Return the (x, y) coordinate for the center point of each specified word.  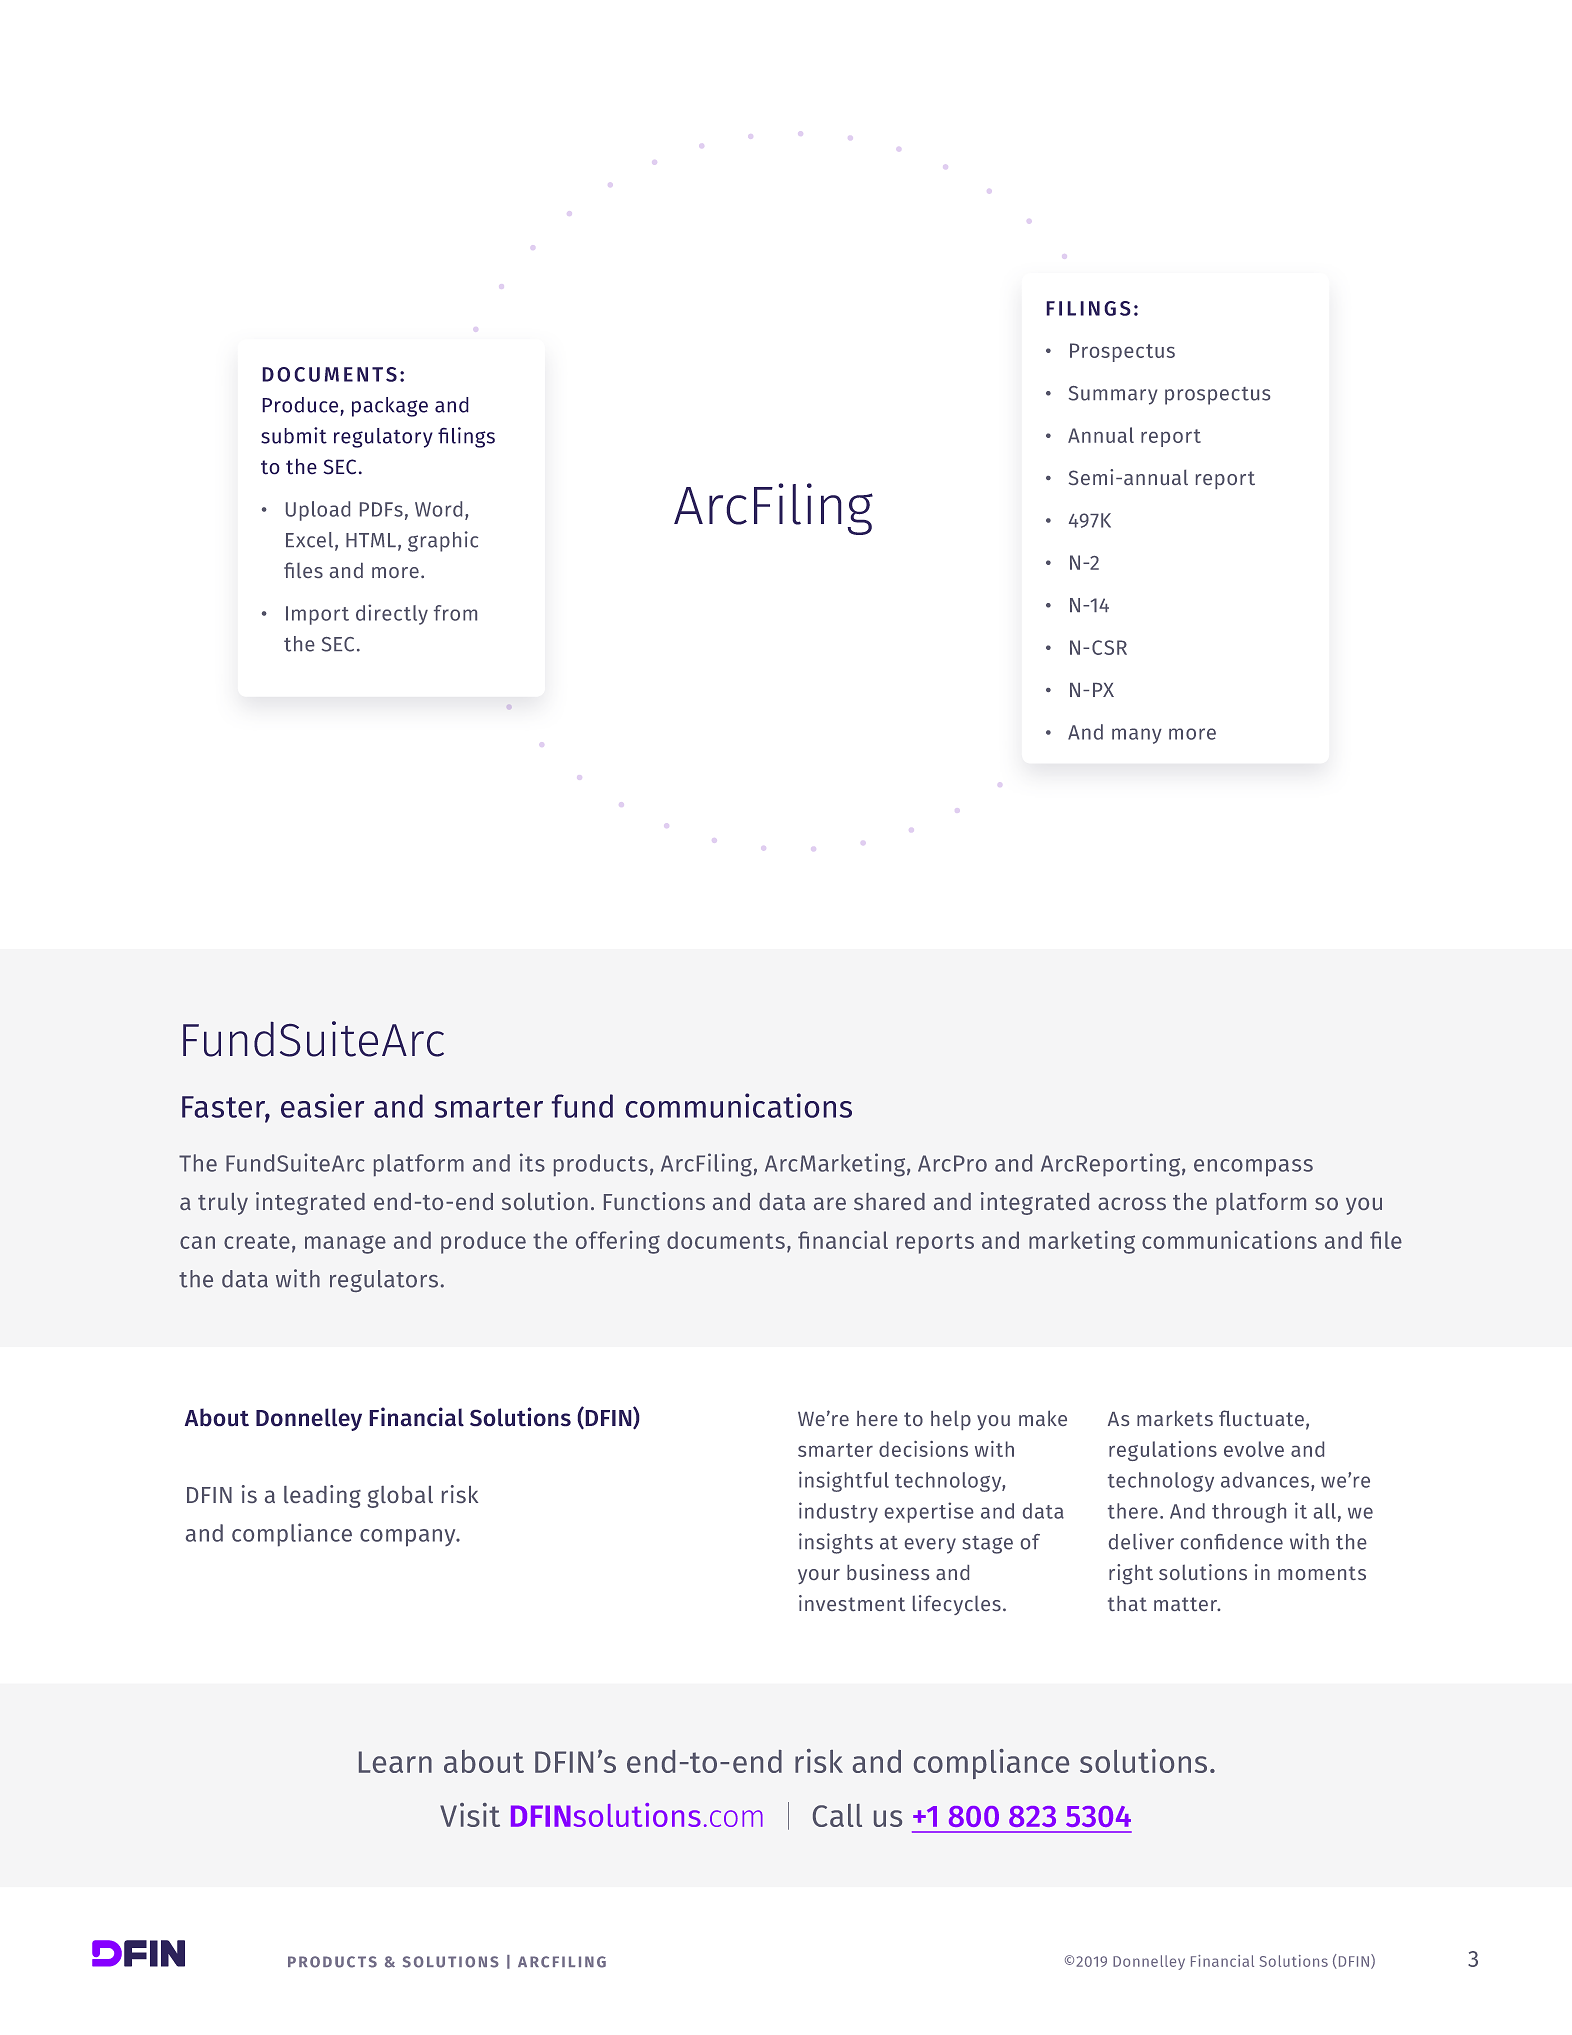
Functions (654, 1201)
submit (294, 435)
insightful (844, 1481)
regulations (1163, 1451)
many (1137, 736)
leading (322, 1496)
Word (438, 509)
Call (837, 1815)
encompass (1253, 1168)
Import (317, 615)
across (1132, 1203)
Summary (1113, 395)
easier (322, 1105)
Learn (395, 1762)
